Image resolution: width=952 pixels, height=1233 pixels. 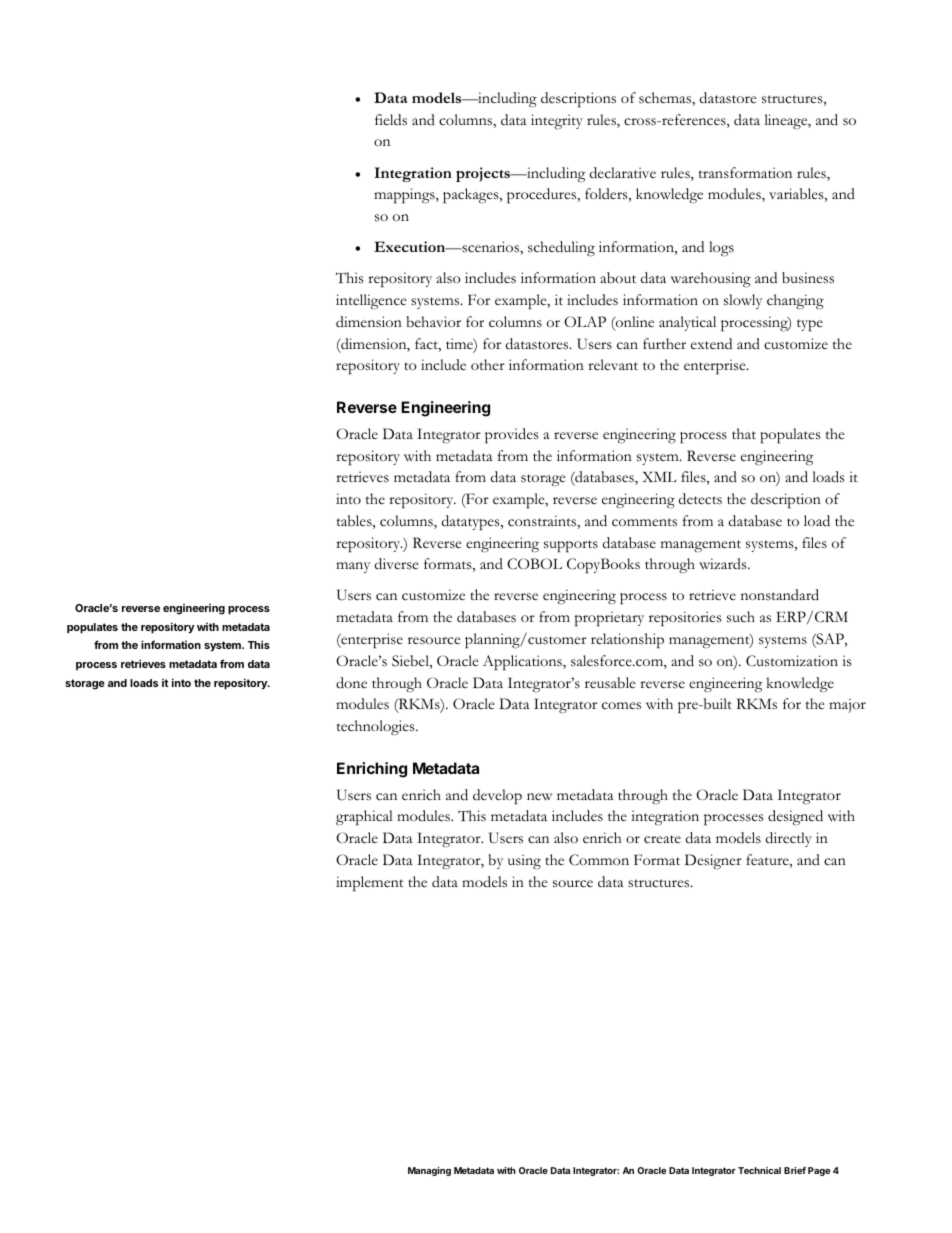 What do you see at coordinates (623, 173) in the page?
I see `declarative` at bounding box center [623, 173].
